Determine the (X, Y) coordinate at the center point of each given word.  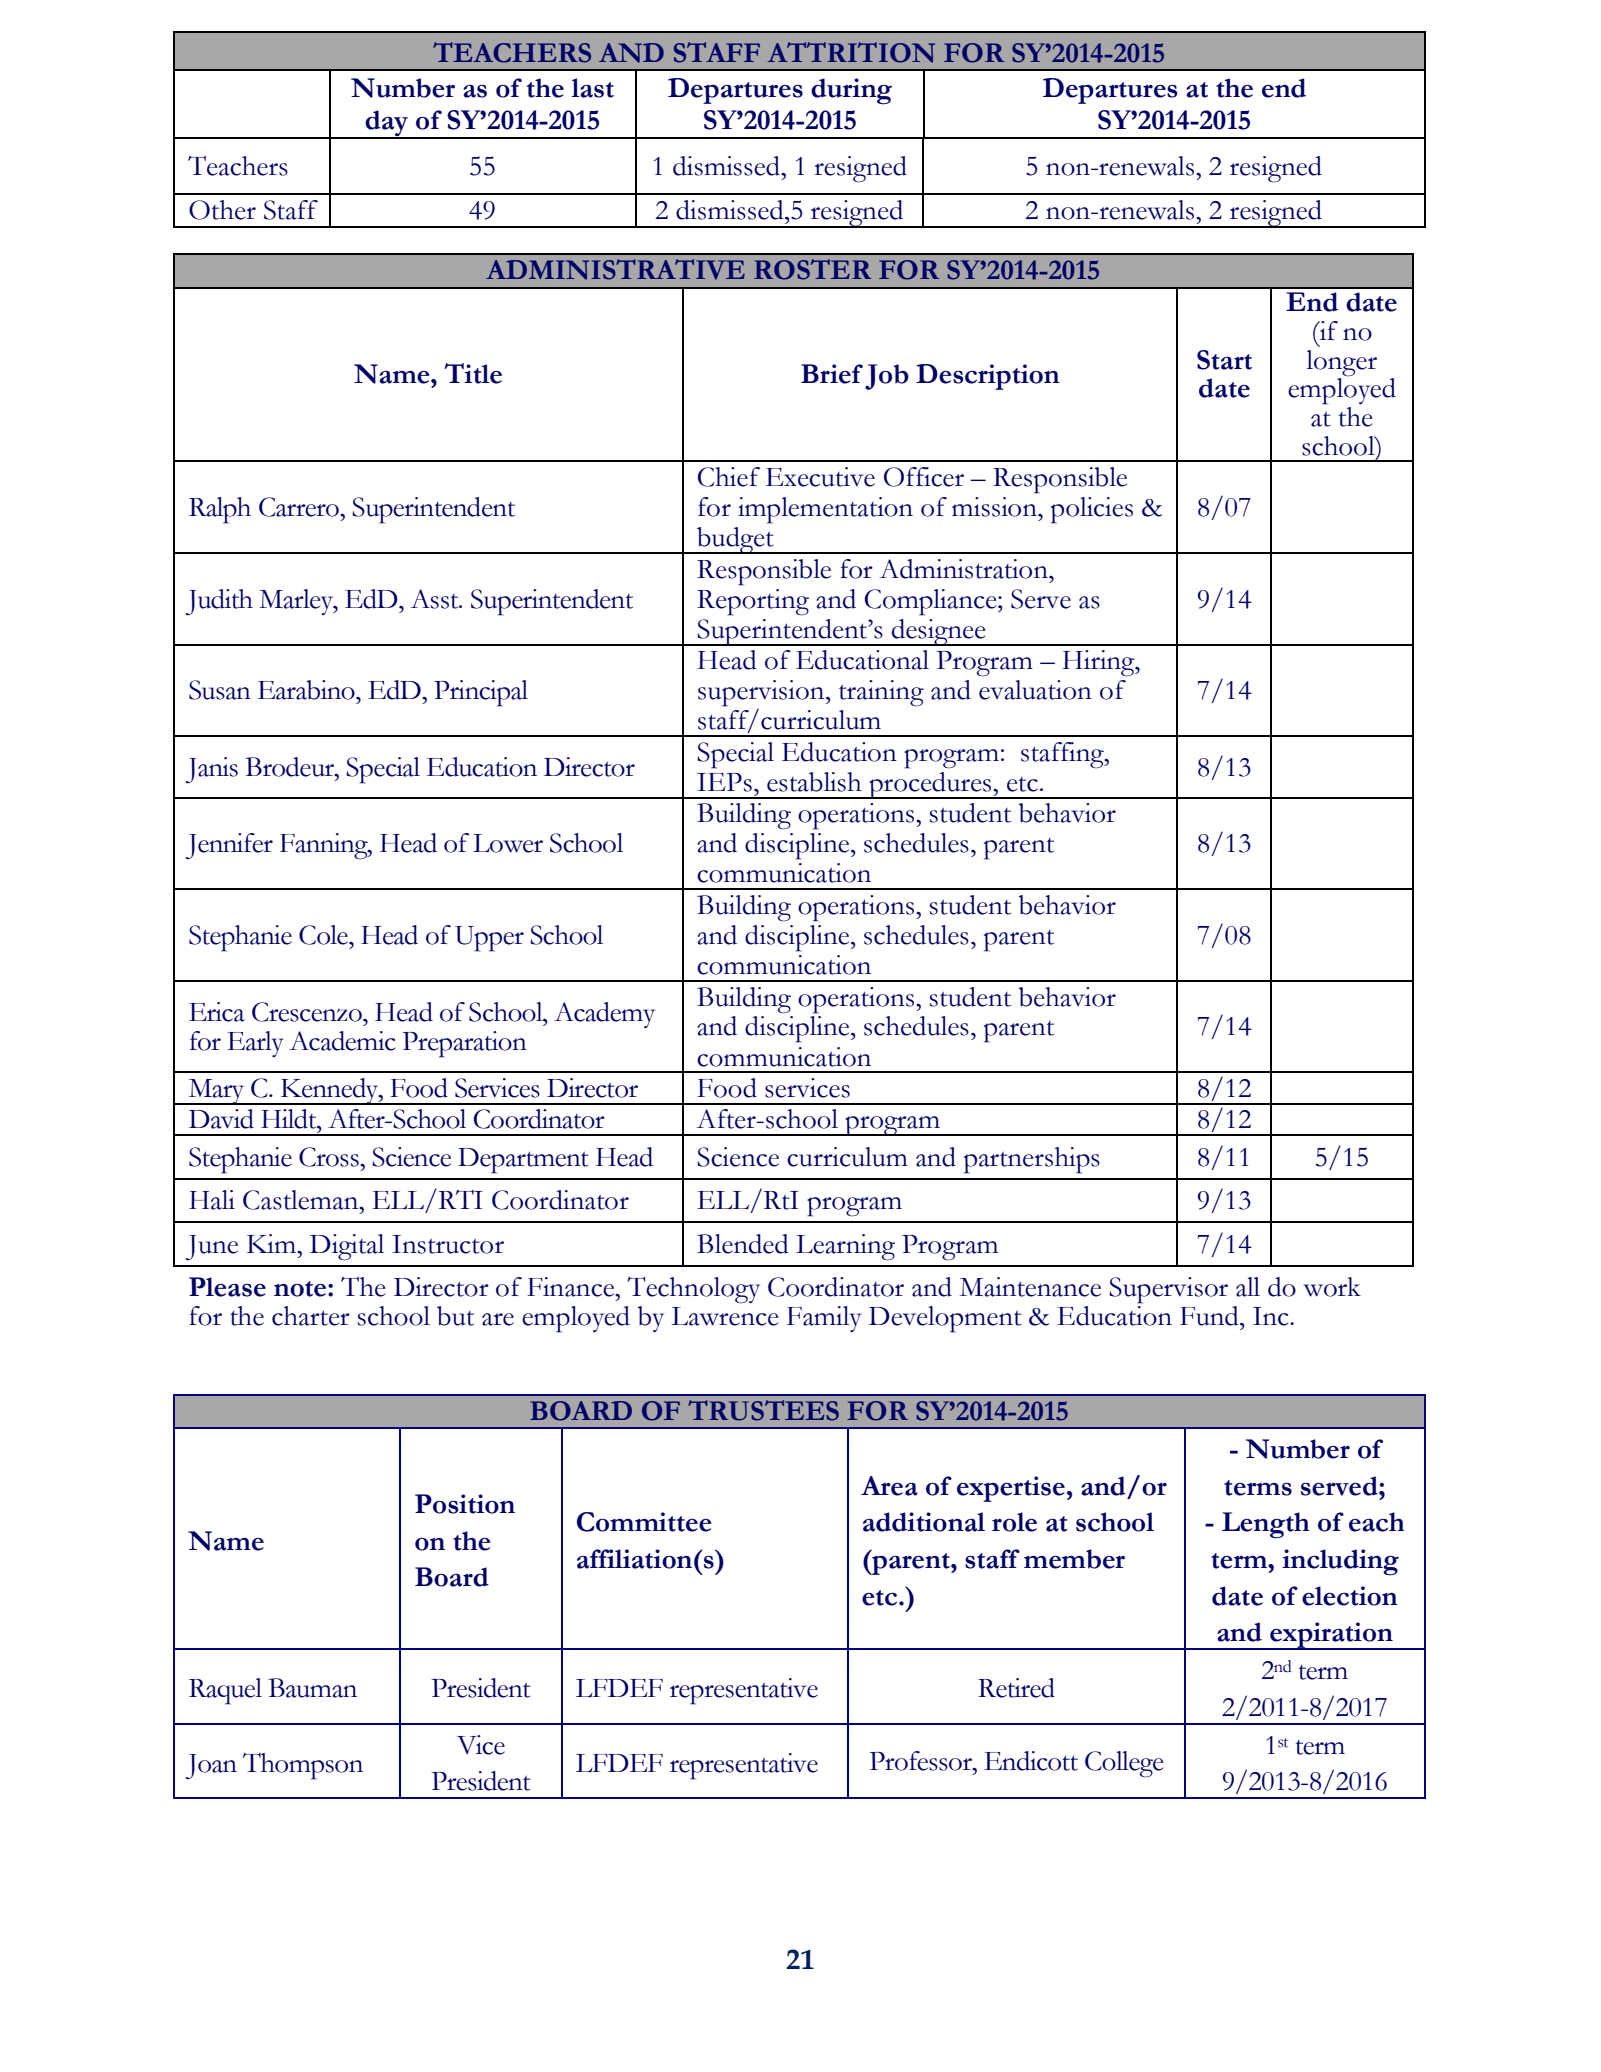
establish (814, 782)
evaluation (1035, 690)
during (851, 91)
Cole (324, 935)
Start (1224, 360)
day (387, 124)
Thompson (303, 1766)
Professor (922, 1761)
